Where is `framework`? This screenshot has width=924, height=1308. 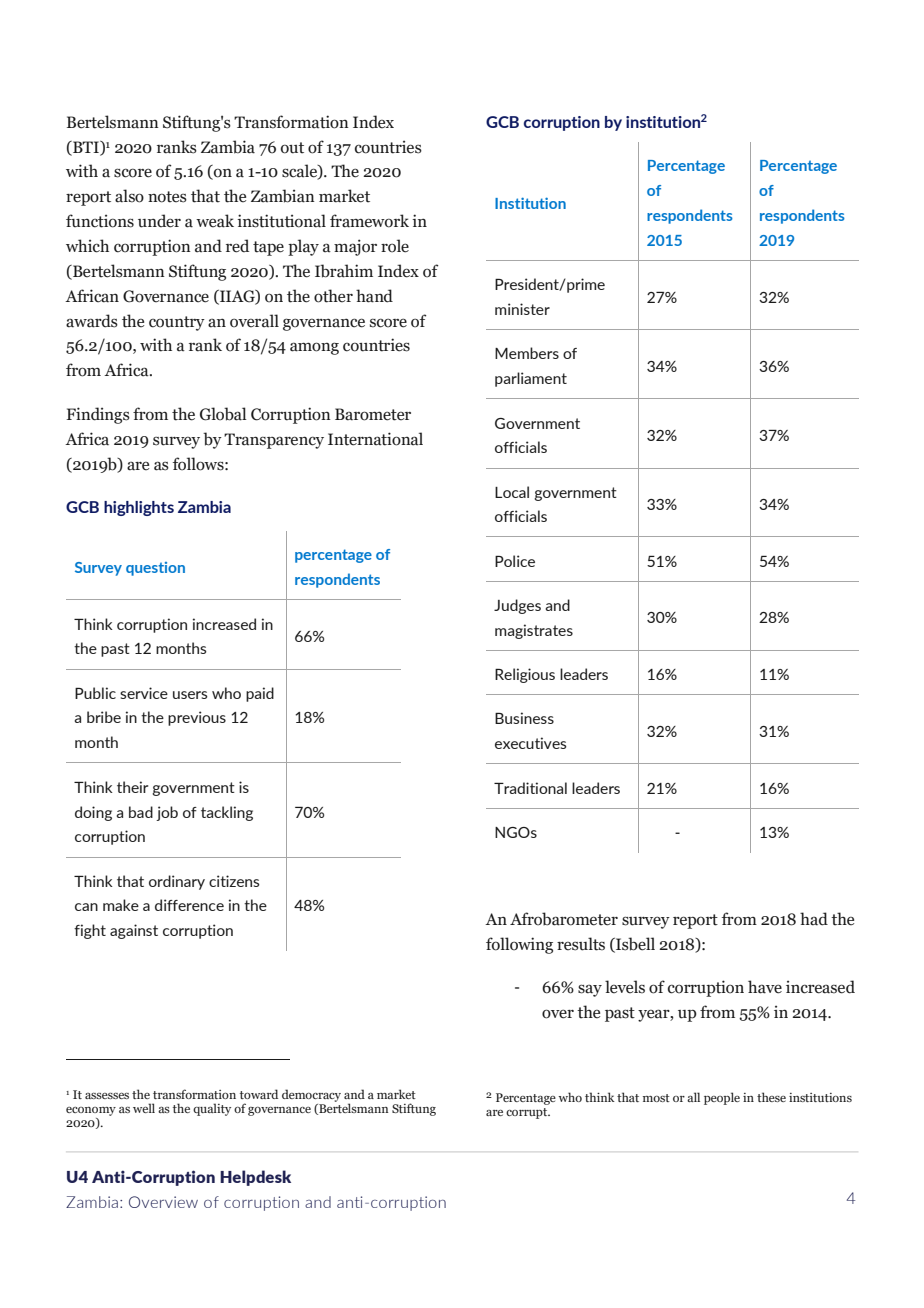 framework is located at coordinates (369, 221).
